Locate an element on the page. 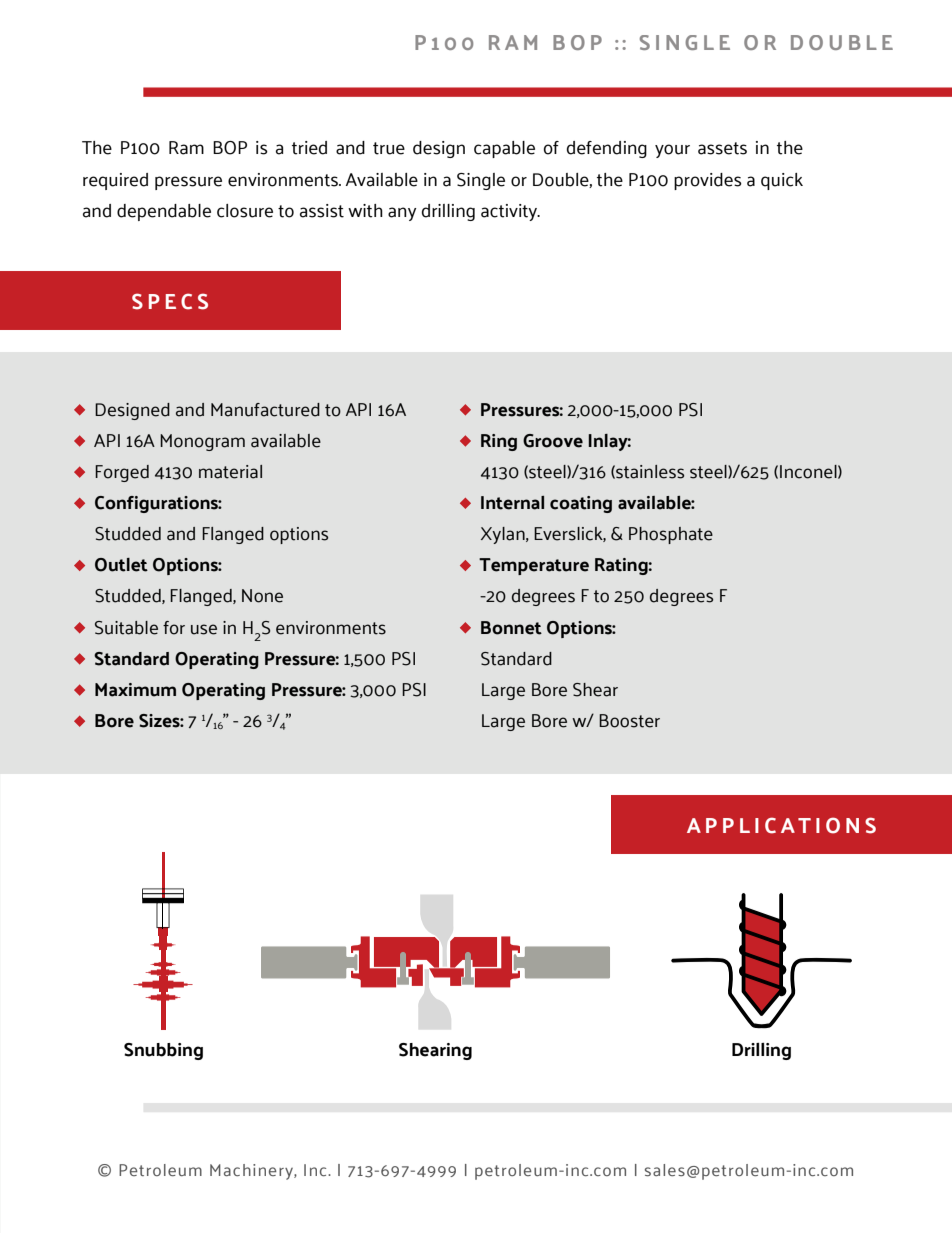  use is located at coordinates (204, 629).
